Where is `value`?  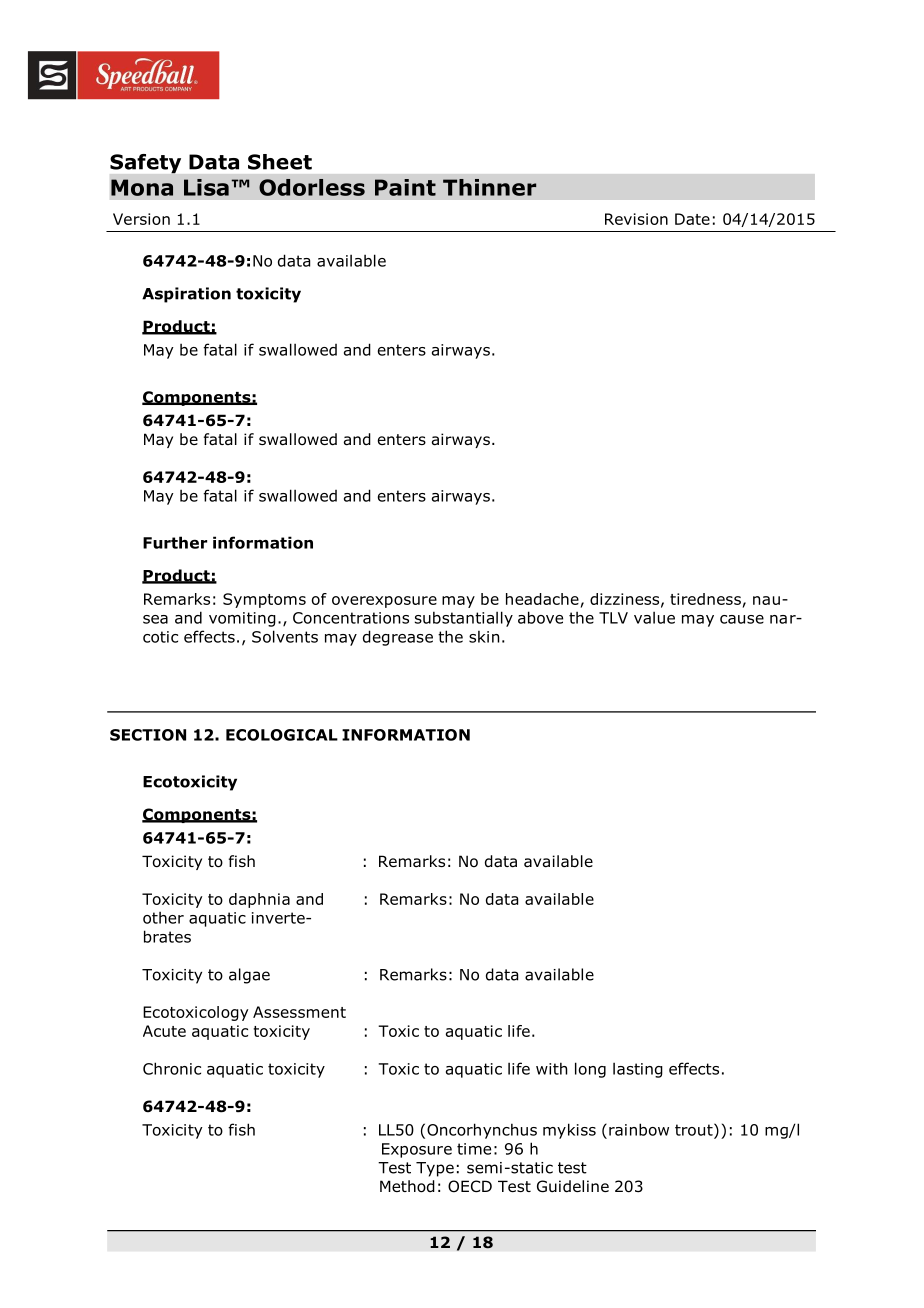 value is located at coordinates (654, 617).
